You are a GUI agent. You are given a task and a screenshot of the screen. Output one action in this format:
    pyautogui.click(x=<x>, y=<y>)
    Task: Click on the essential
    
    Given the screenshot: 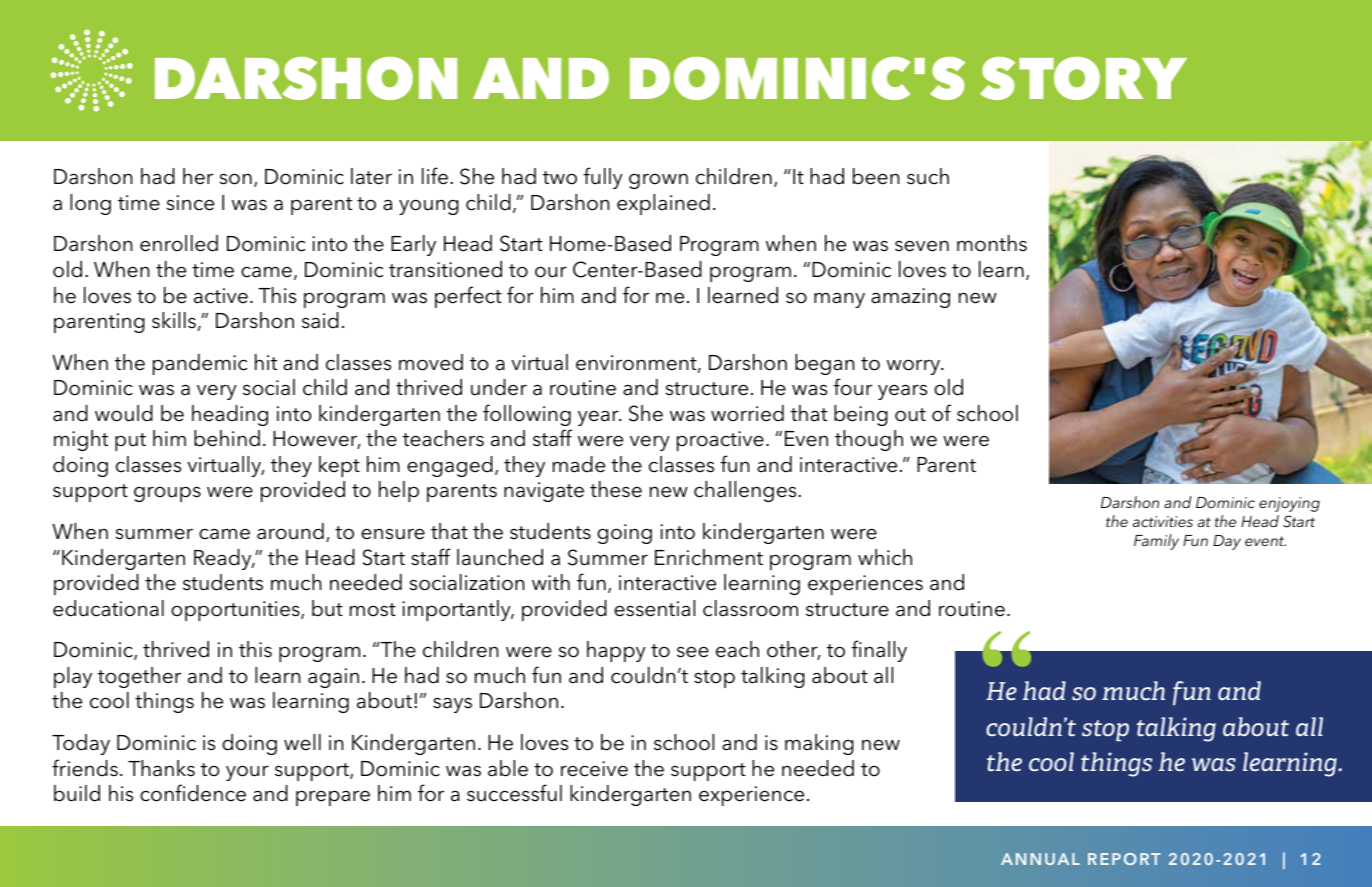 What is the action you would take?
    pyautogui.click(x=654, y=608)
